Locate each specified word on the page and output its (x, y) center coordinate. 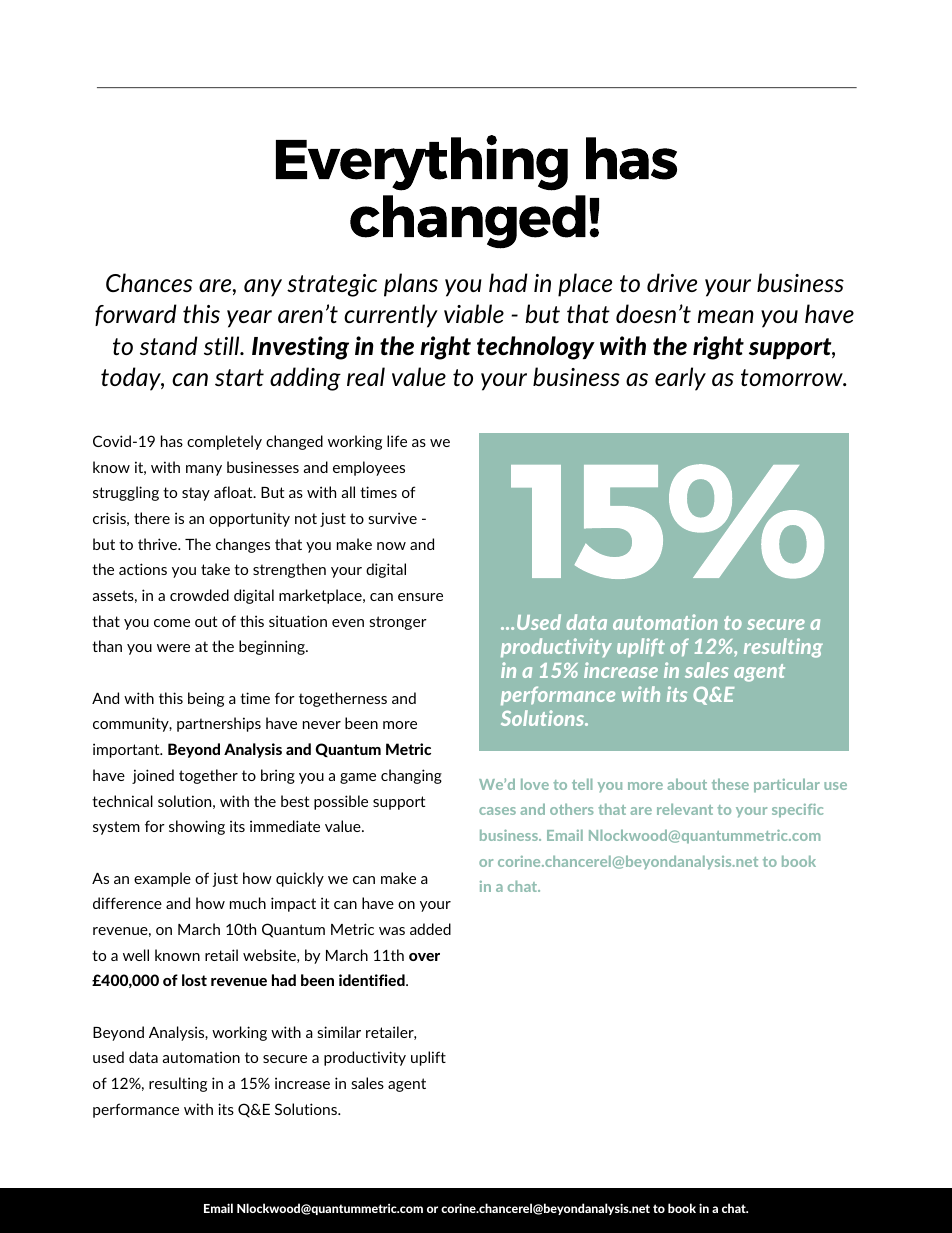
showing (197, 827)
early (680, 379)
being (206, 699)
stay (196, 494)
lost (194, 980)
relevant (685, 809)
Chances (149, 282)
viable (474, 313)
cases (497, 811)
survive (392, 518)
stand (169, 345)
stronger (398, 623)
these (730, 784)
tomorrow (793, 377)
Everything (422, 163)
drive (672, 282)
